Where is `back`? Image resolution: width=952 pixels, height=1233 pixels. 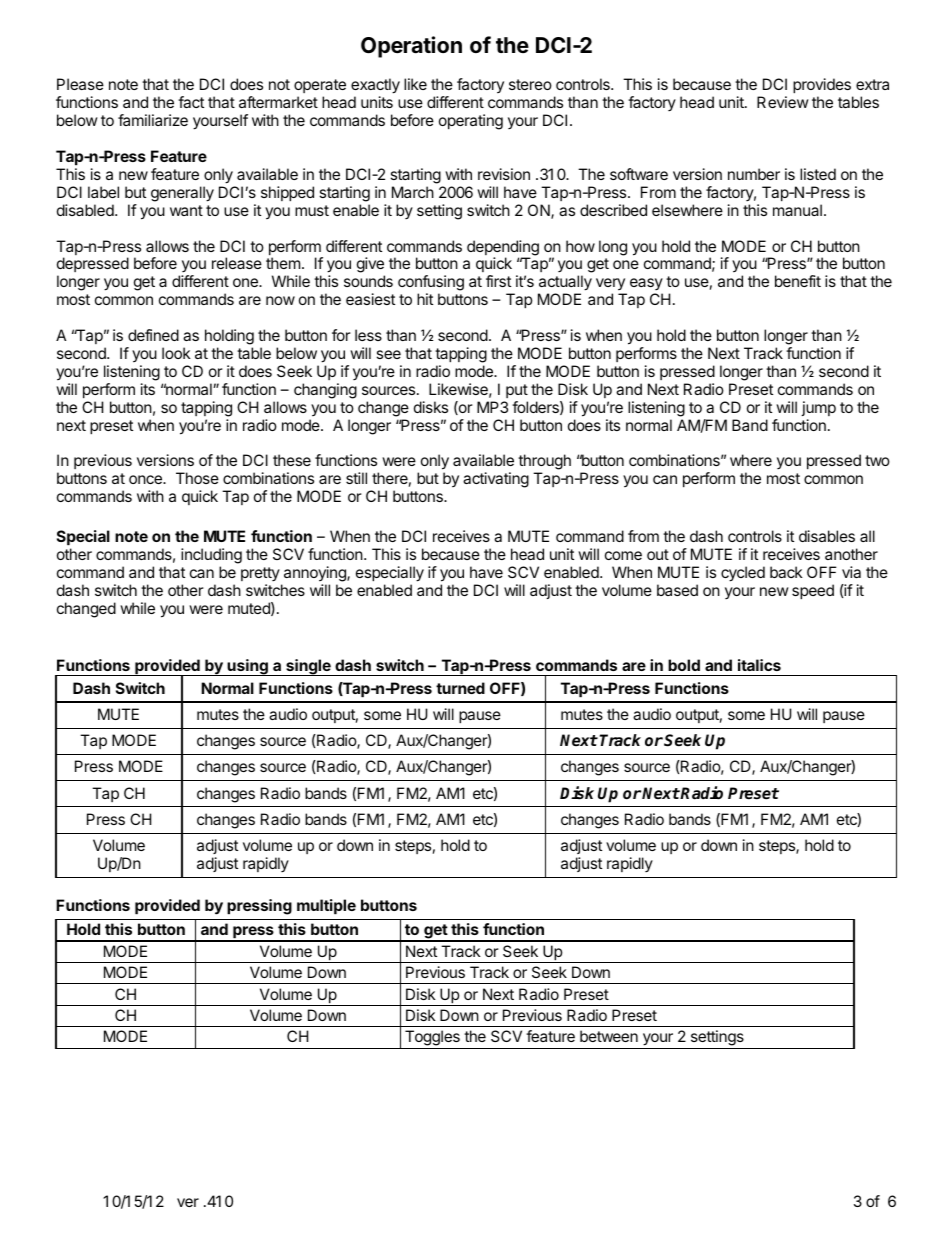 back is located at coordinates (786, 572).
